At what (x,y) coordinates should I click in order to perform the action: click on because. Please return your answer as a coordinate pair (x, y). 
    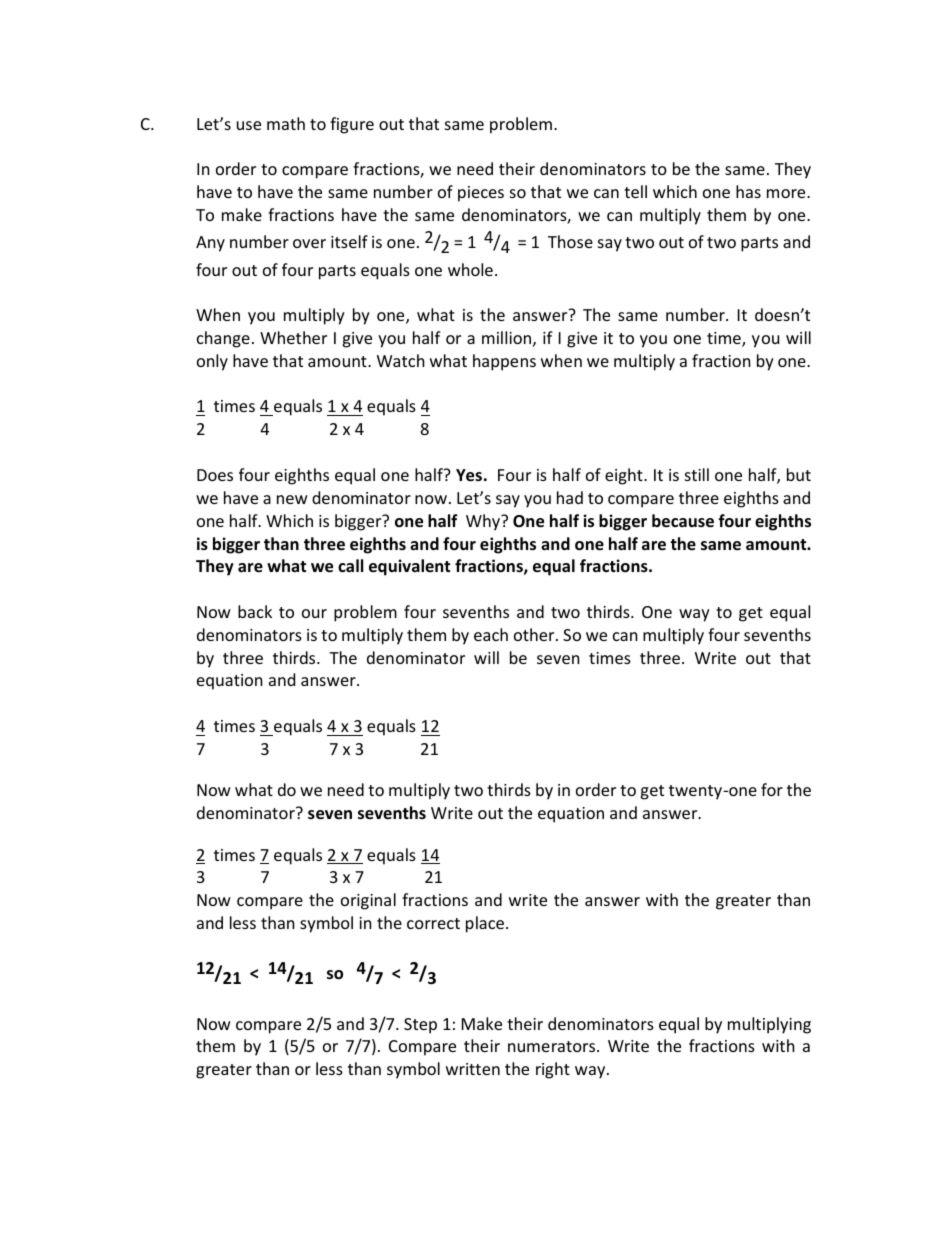
    Looking at the image, I should click on (683, 521).
